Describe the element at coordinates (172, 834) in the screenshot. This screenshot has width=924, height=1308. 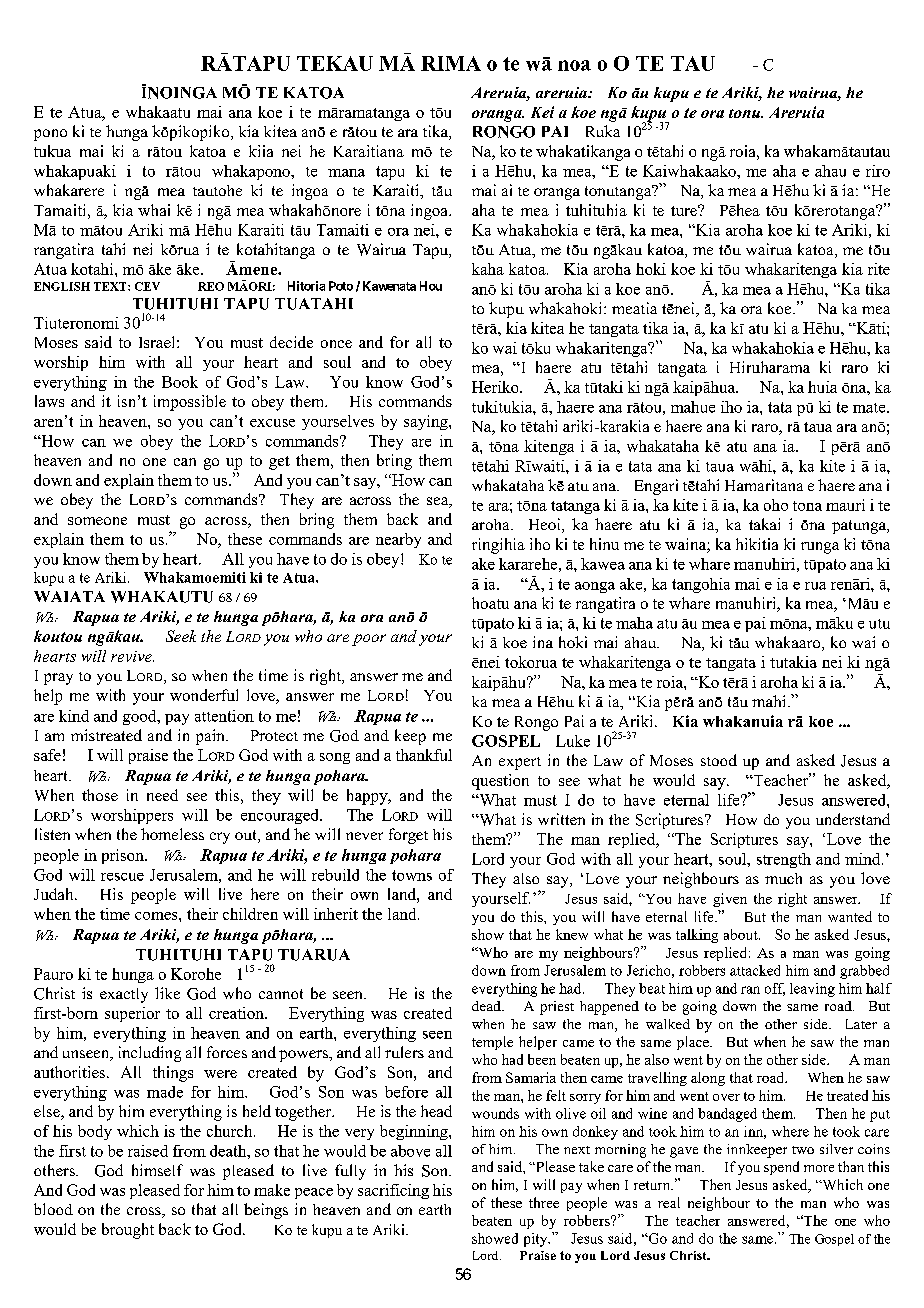
I see `homeless` at that location.
